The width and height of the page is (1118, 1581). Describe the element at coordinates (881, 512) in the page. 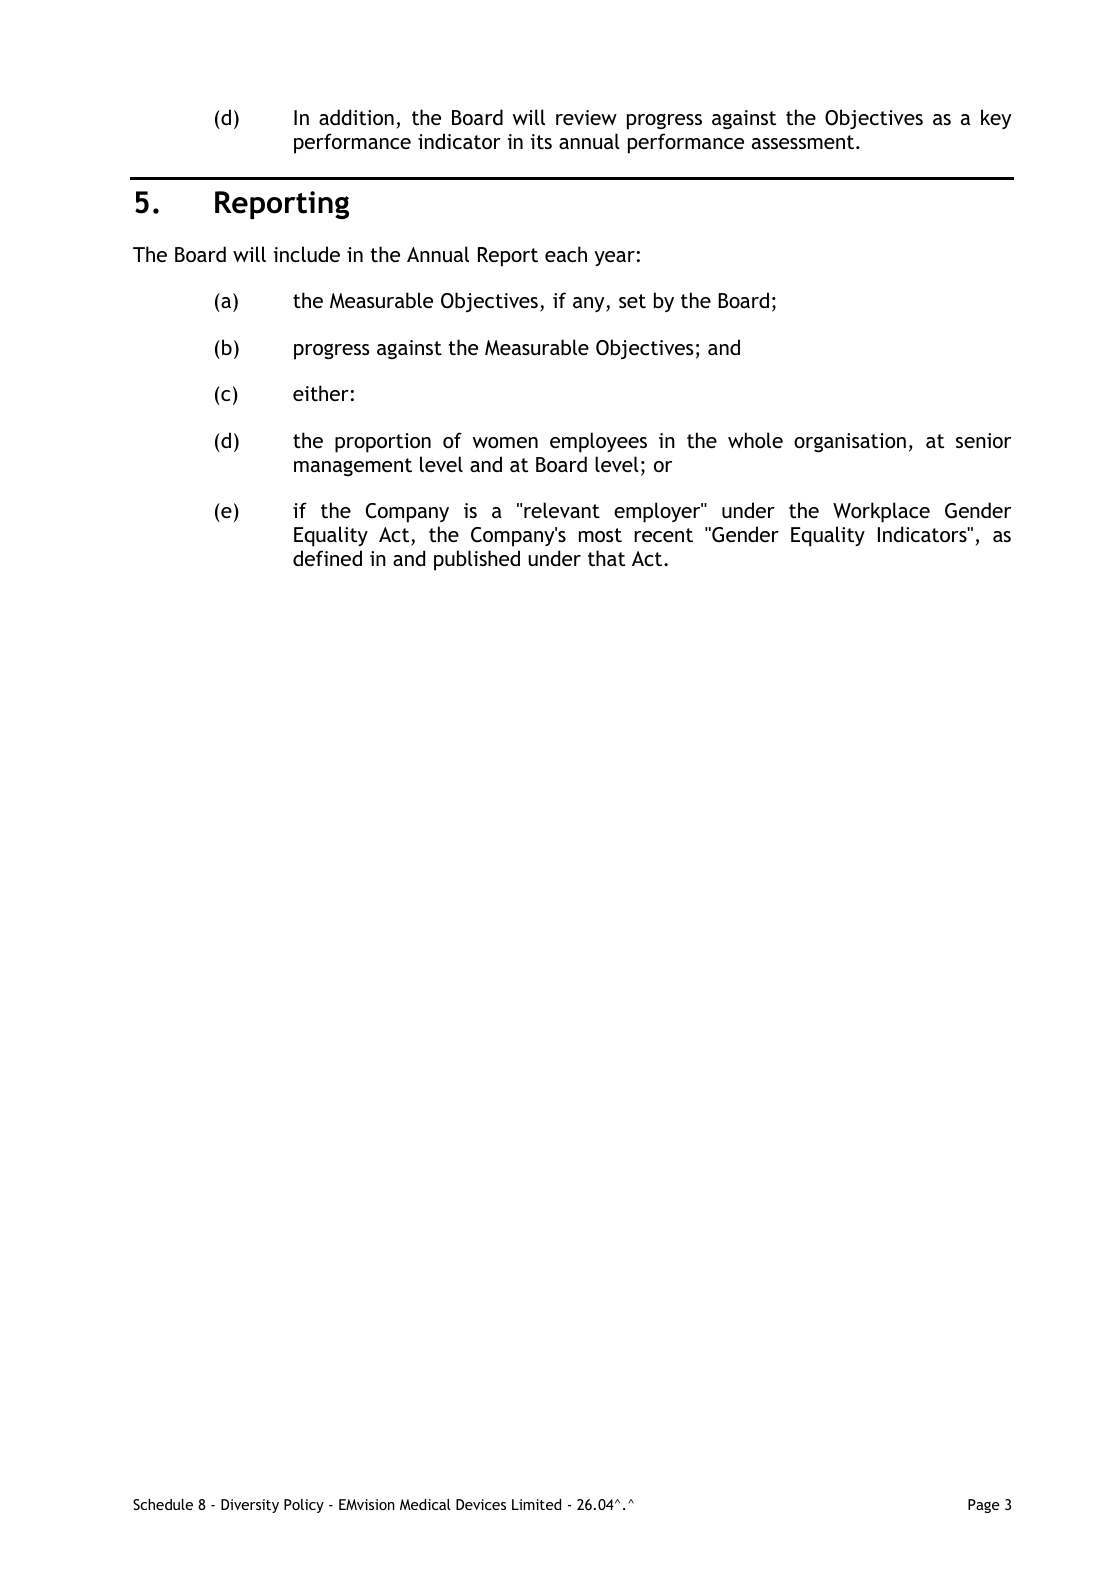

I see `Workplace` at that location.
